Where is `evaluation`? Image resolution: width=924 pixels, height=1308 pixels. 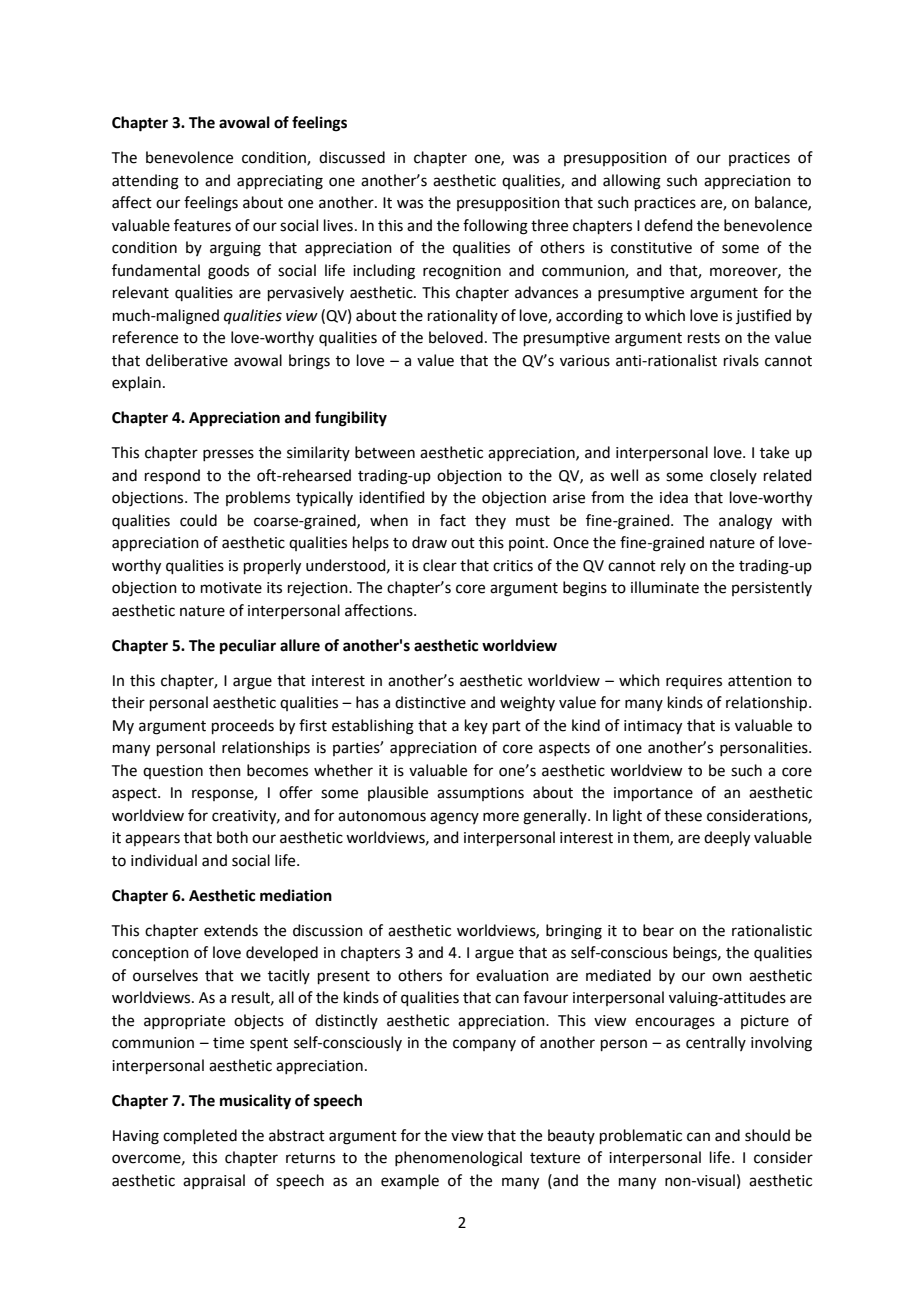 evaluation is located at coordinates (512, 975).
